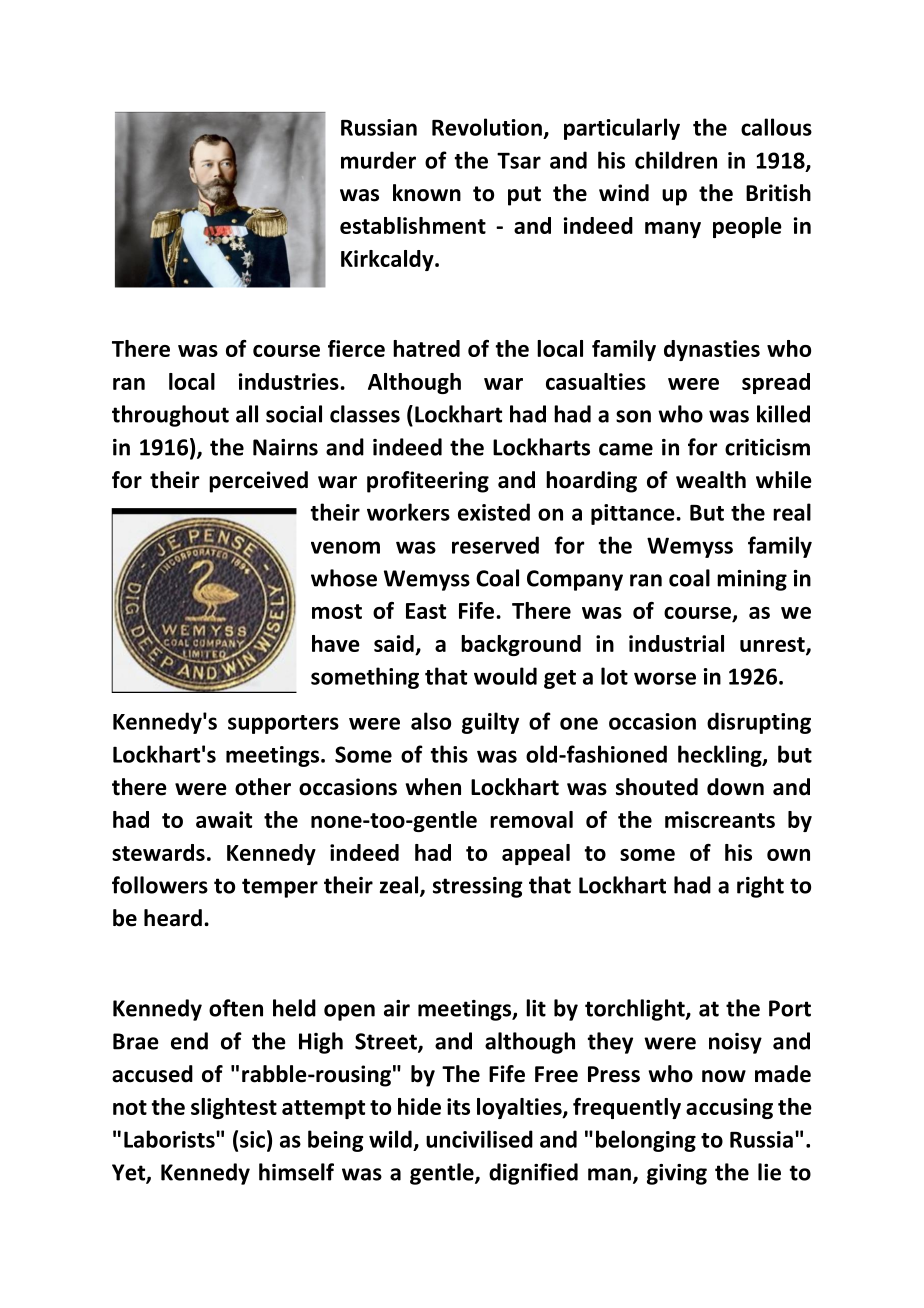 This screenshot has width=924, height=1308. What do you see at coordinates (712, 350) in the screenshot?
I see `dynasties` at bounding box center [712, 350].
